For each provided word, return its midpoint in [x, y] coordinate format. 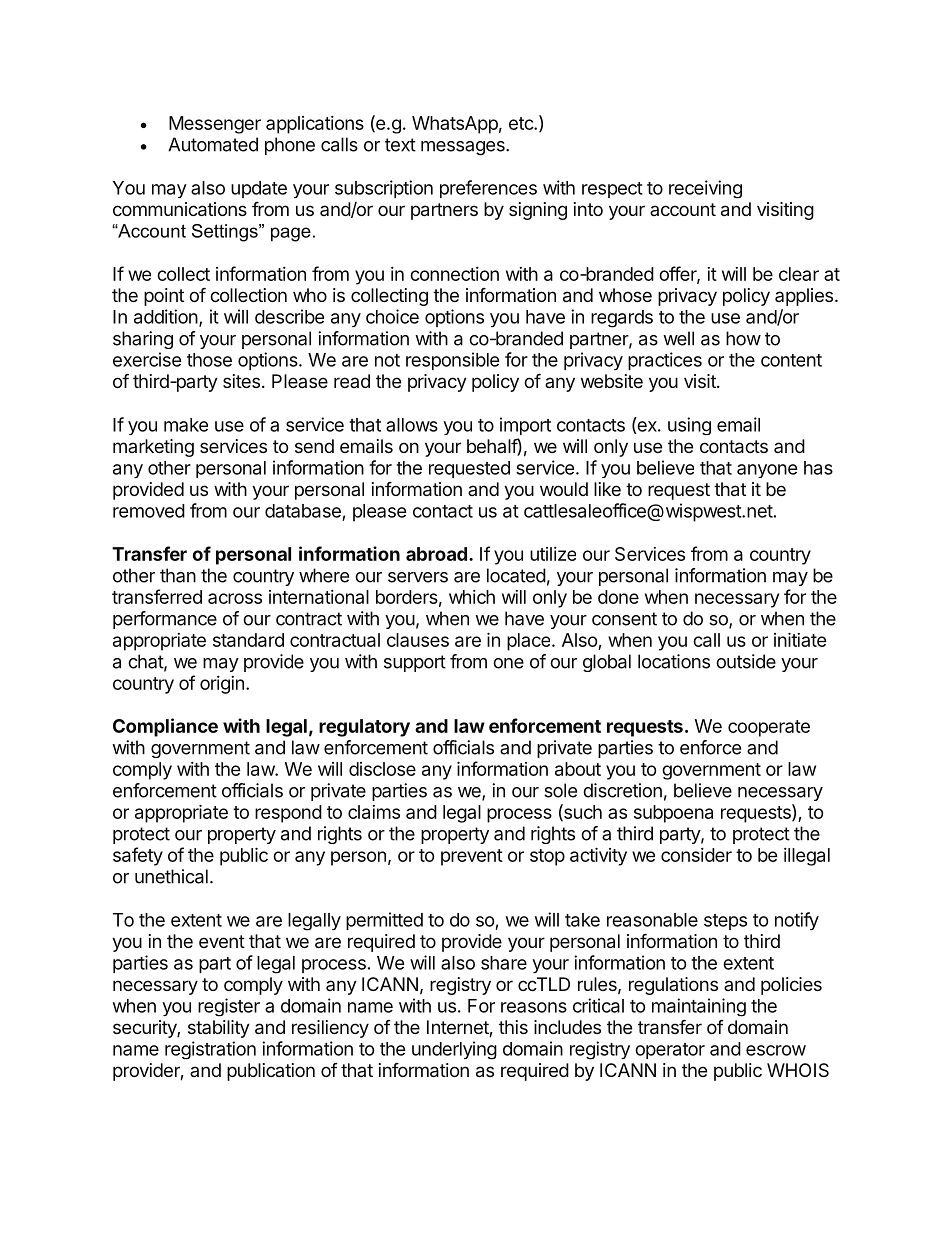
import [525, 426]
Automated [213, 144]
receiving [705, 189]
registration [210, 1050]
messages [464, 148]
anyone [767, 471]
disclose [382, 769]
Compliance [165, 727]
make [186, 425]
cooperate [769, 728]
